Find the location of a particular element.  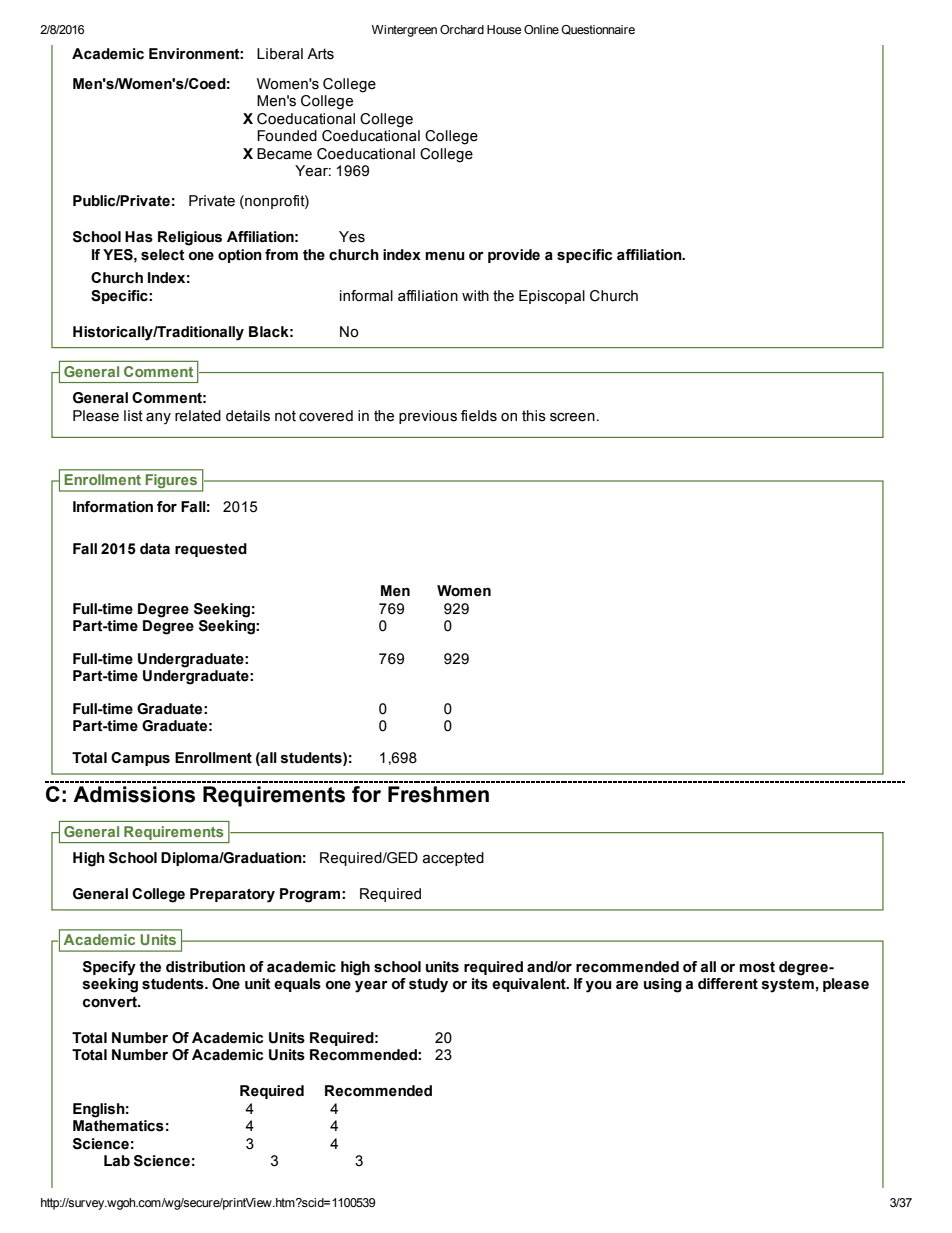

Mathematics is located at coordinates (118, 1126).
